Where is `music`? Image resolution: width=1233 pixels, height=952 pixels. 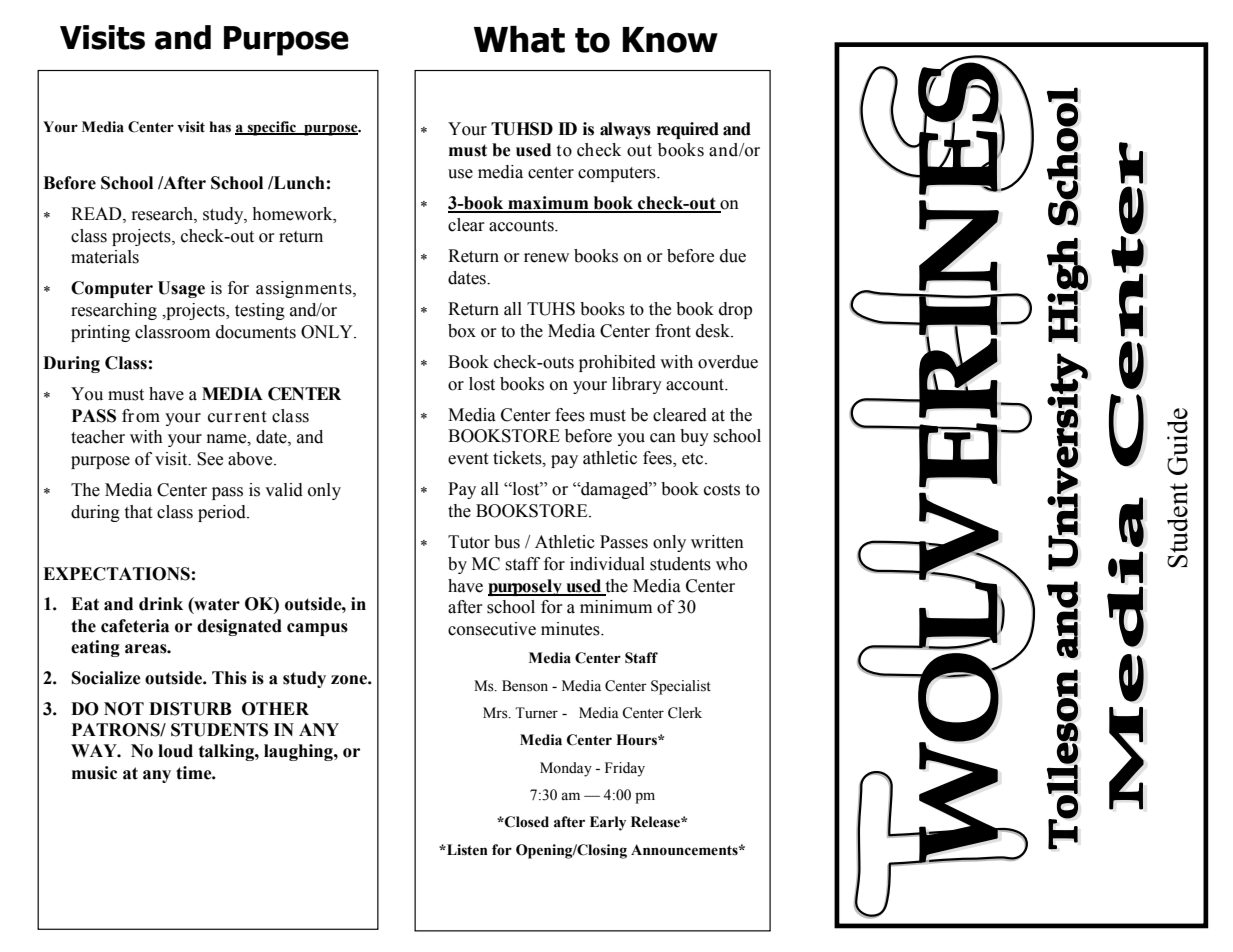 music is located at coordinates (94, 773).
